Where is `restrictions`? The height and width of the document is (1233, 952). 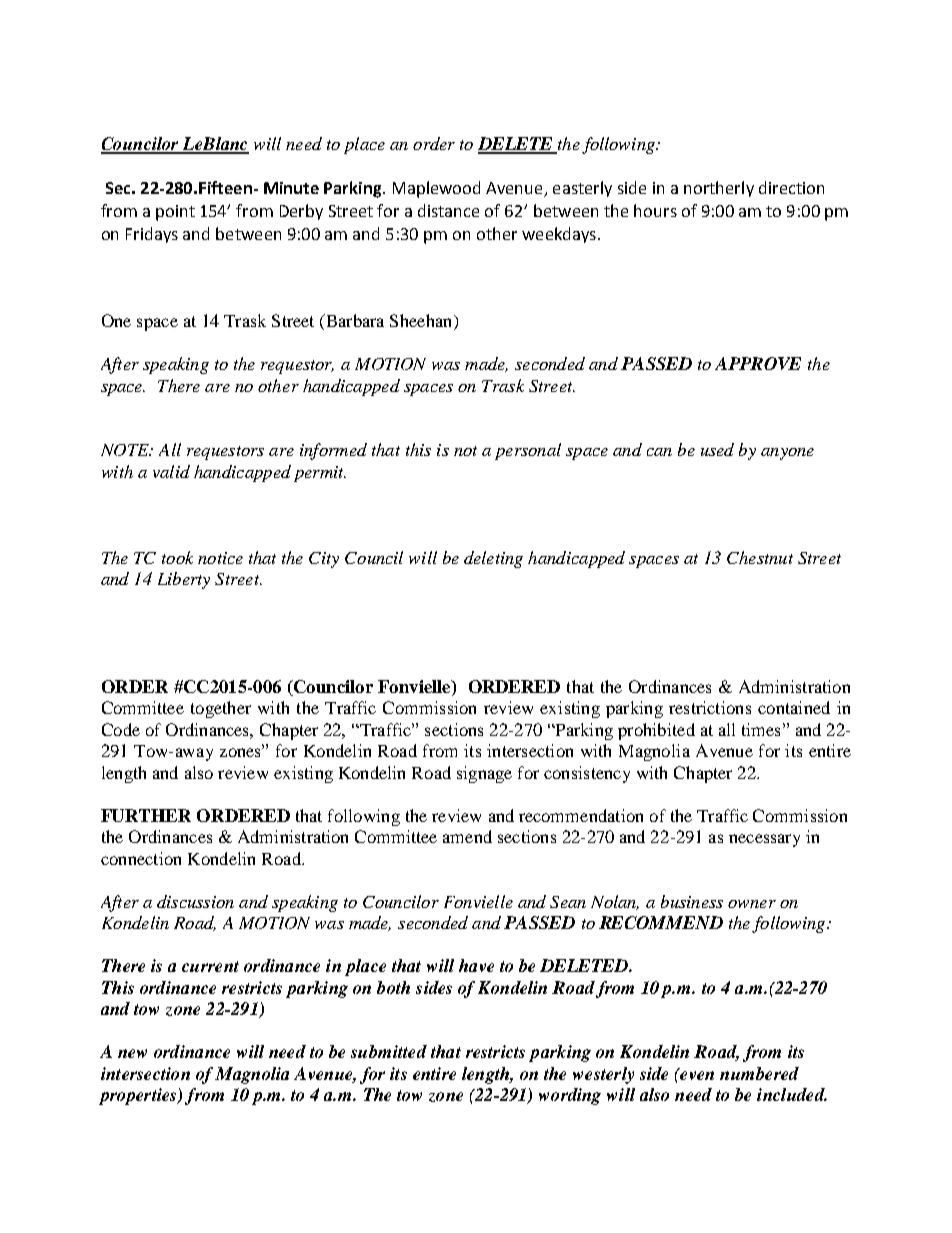
restrictions is located at coordinates (710, 707).
